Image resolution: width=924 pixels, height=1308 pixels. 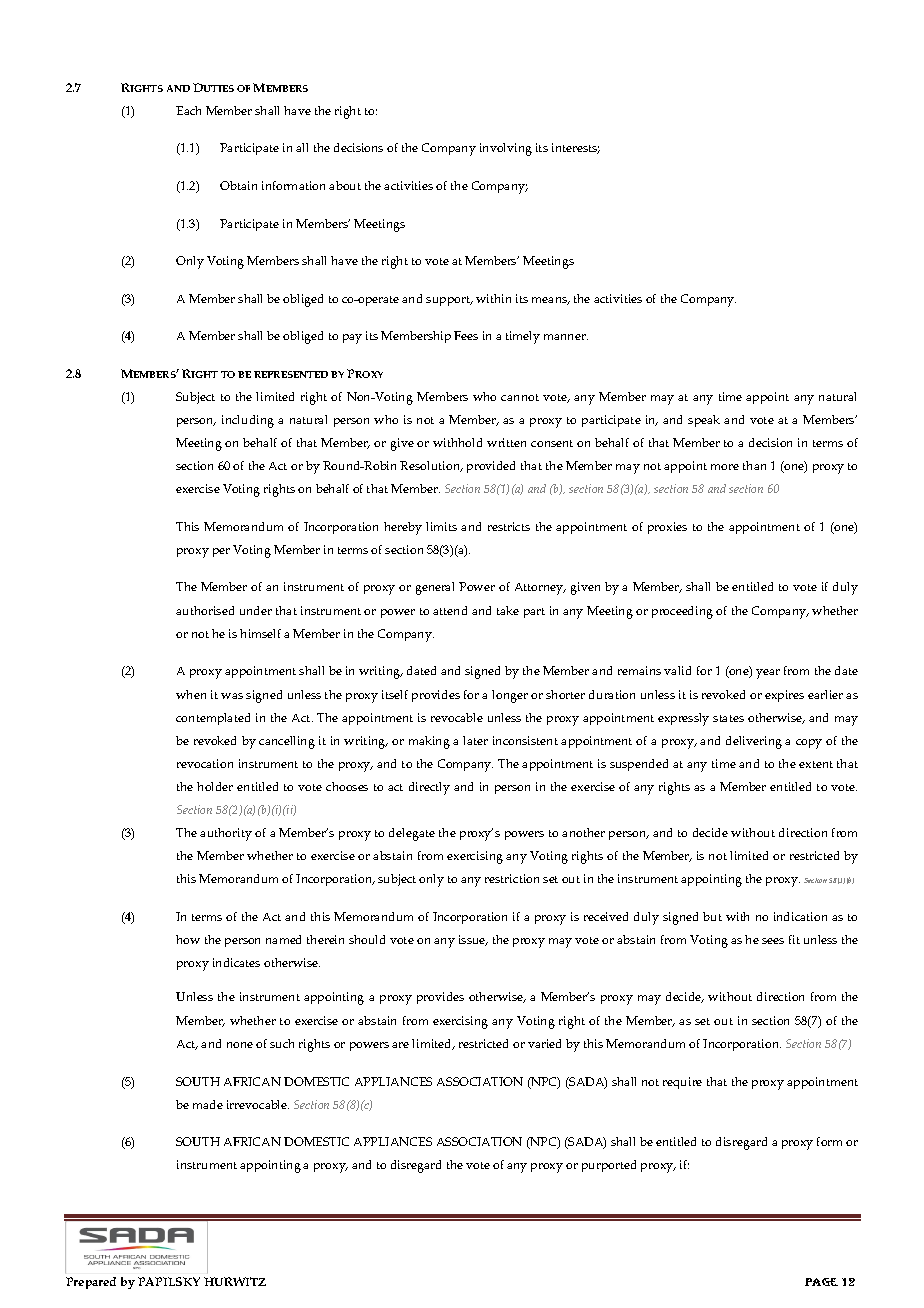 What do you see at coordinates (704, 421) in the screenshot?
I see `speak` at bounding box center [704, 421].
